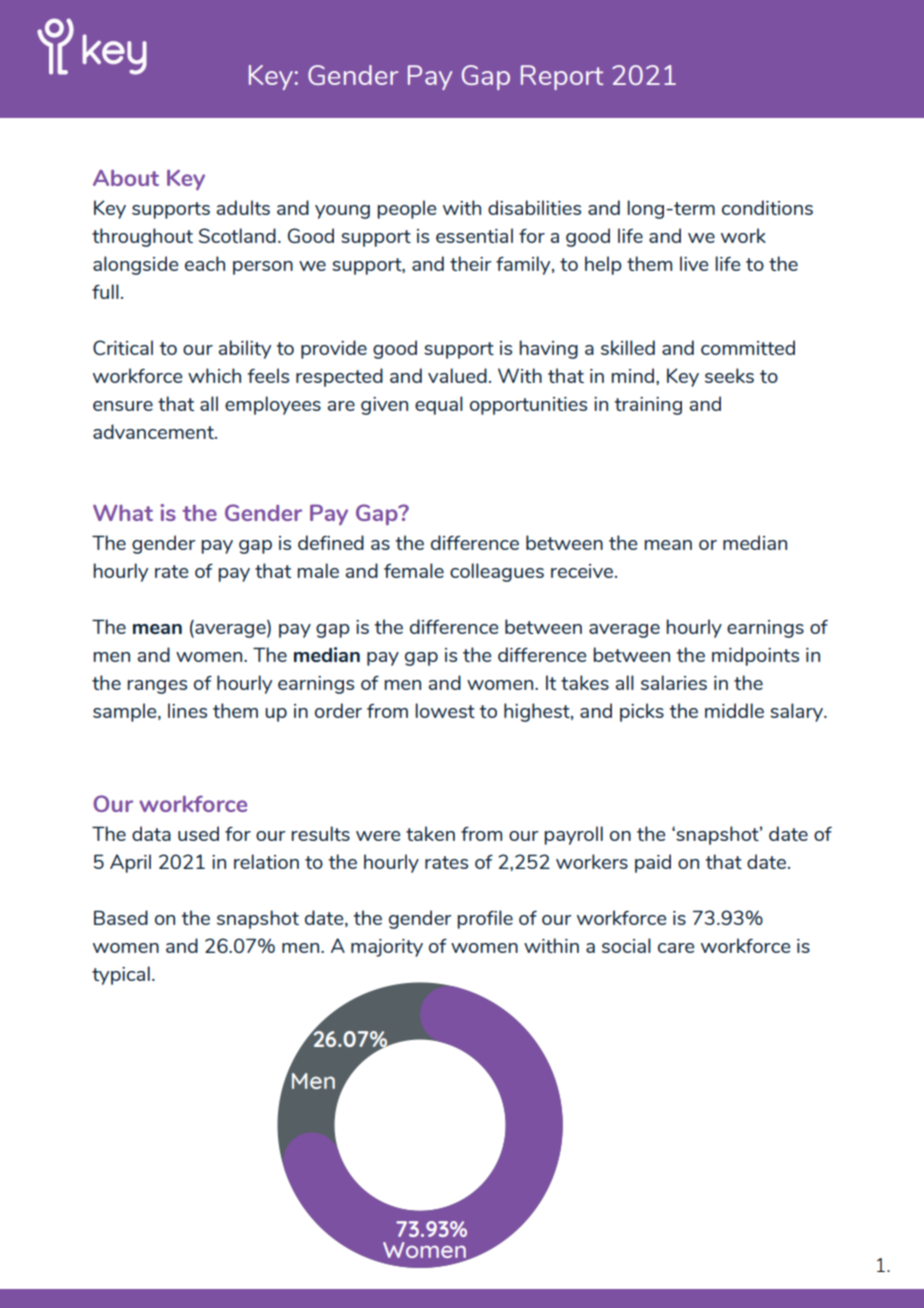 This screenshot has width=924, height=1308. What do you see at coordinates (497, 572) in the screenshot?
I see `colleagues` at bounding box center [497, 572].
